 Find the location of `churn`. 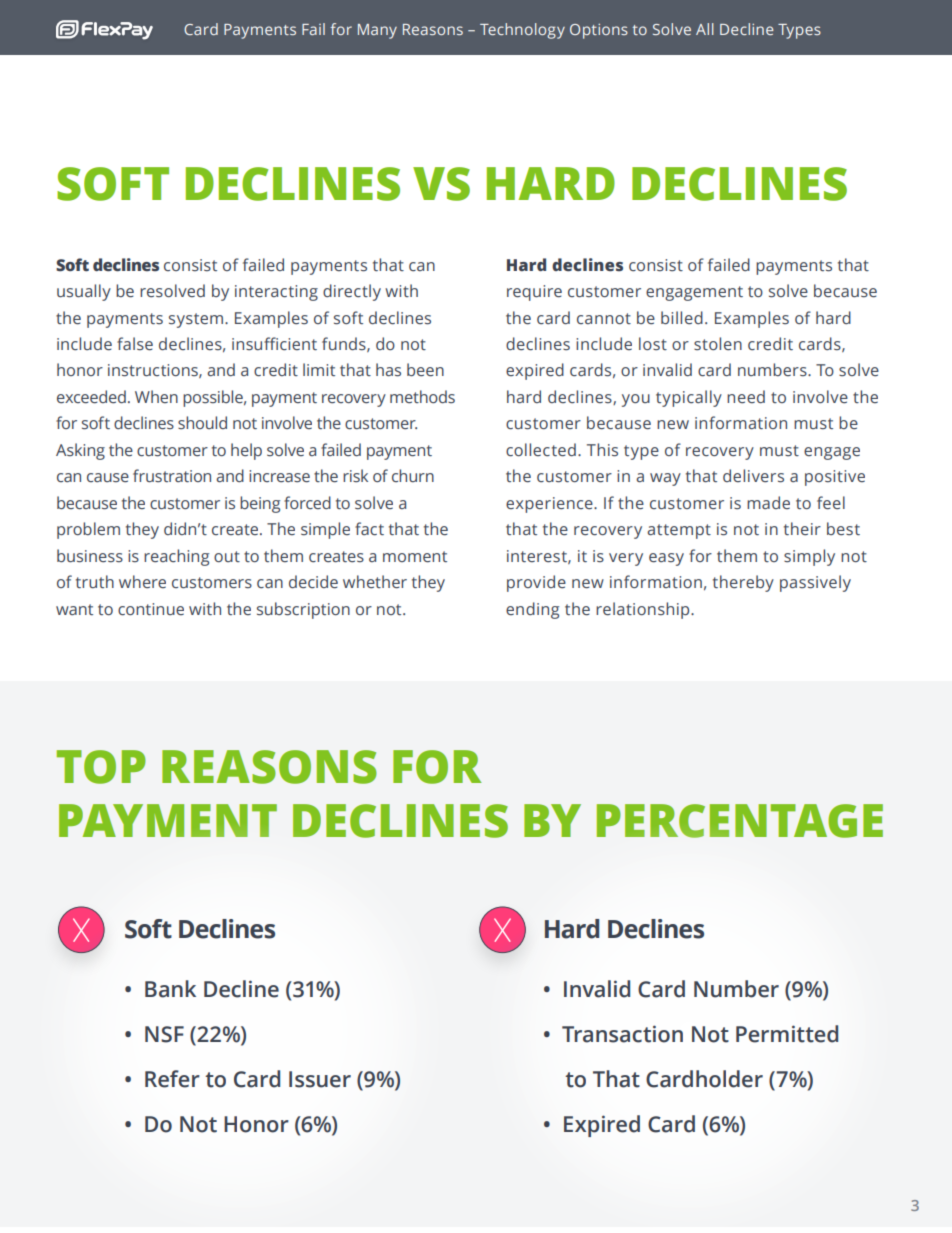

churn is located at coordinates (413, 475).
